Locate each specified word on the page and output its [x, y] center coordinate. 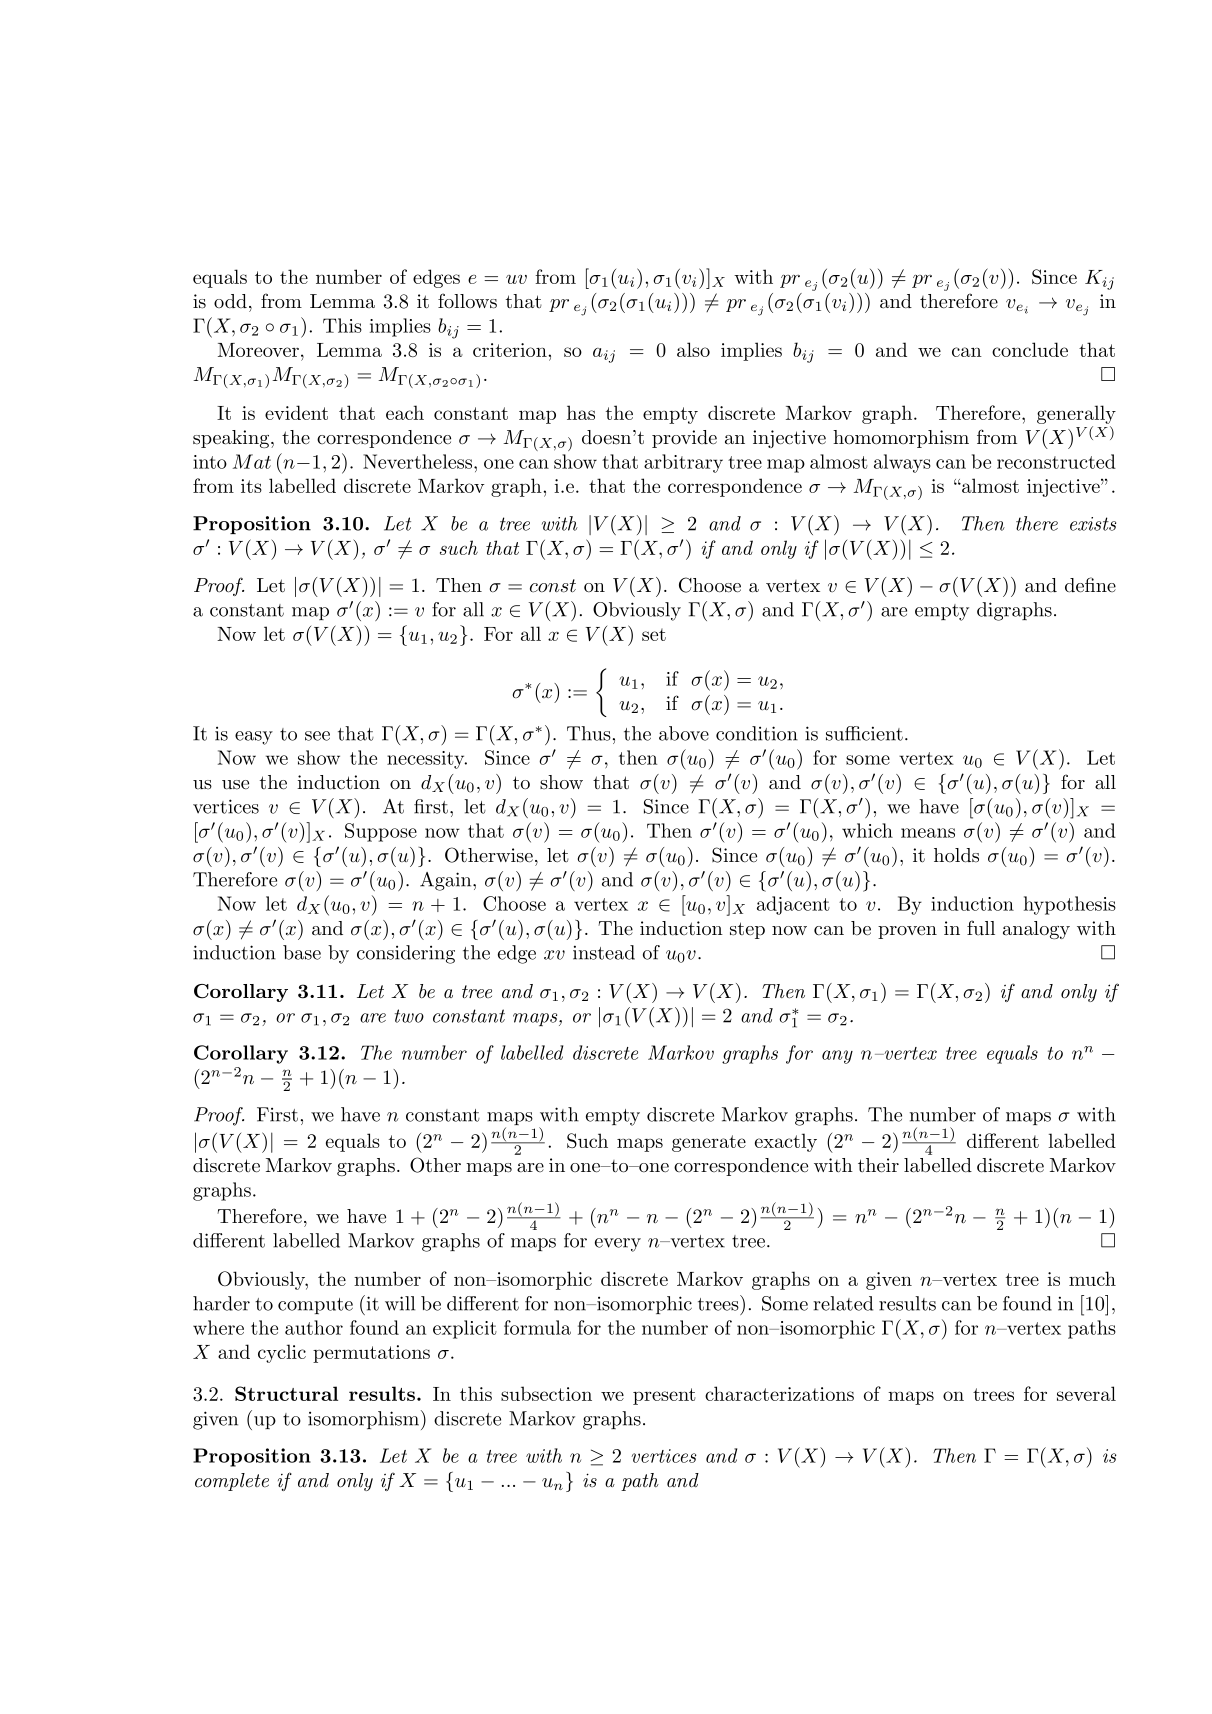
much [1092, 1278]
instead [604, 952]
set [654, 634]
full [981, 927]
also [693, 349]
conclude [1030, 349]
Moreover [258, 350]
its [251, 486]
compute [315, 1306]
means [928, 833]
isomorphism [363, 1420]
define [1090, 585]
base [302, 952]
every [618, 1245]
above [684, 733]
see [317, 736]
